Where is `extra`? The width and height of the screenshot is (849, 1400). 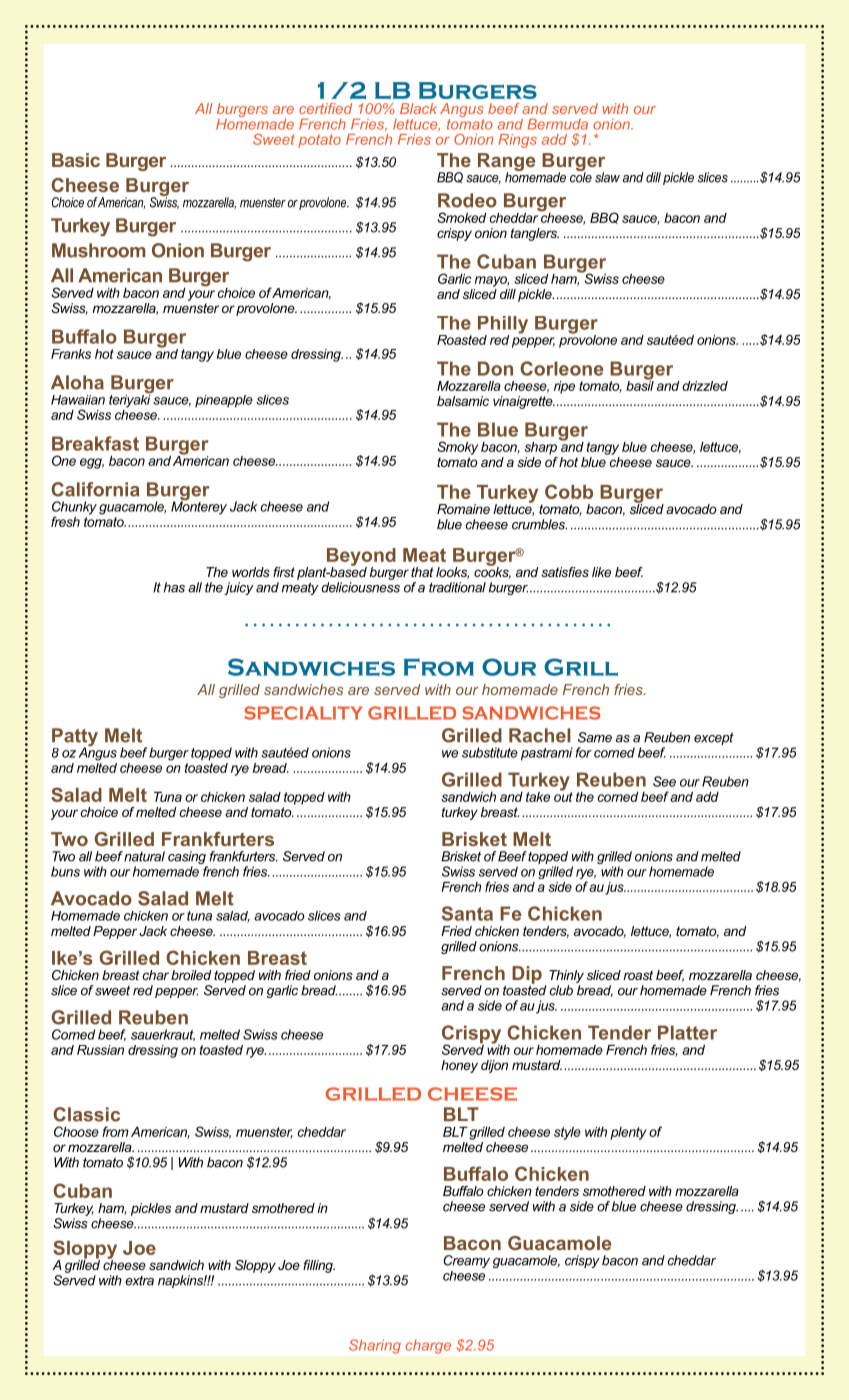
extra is located at coordinates (139, 1281).
